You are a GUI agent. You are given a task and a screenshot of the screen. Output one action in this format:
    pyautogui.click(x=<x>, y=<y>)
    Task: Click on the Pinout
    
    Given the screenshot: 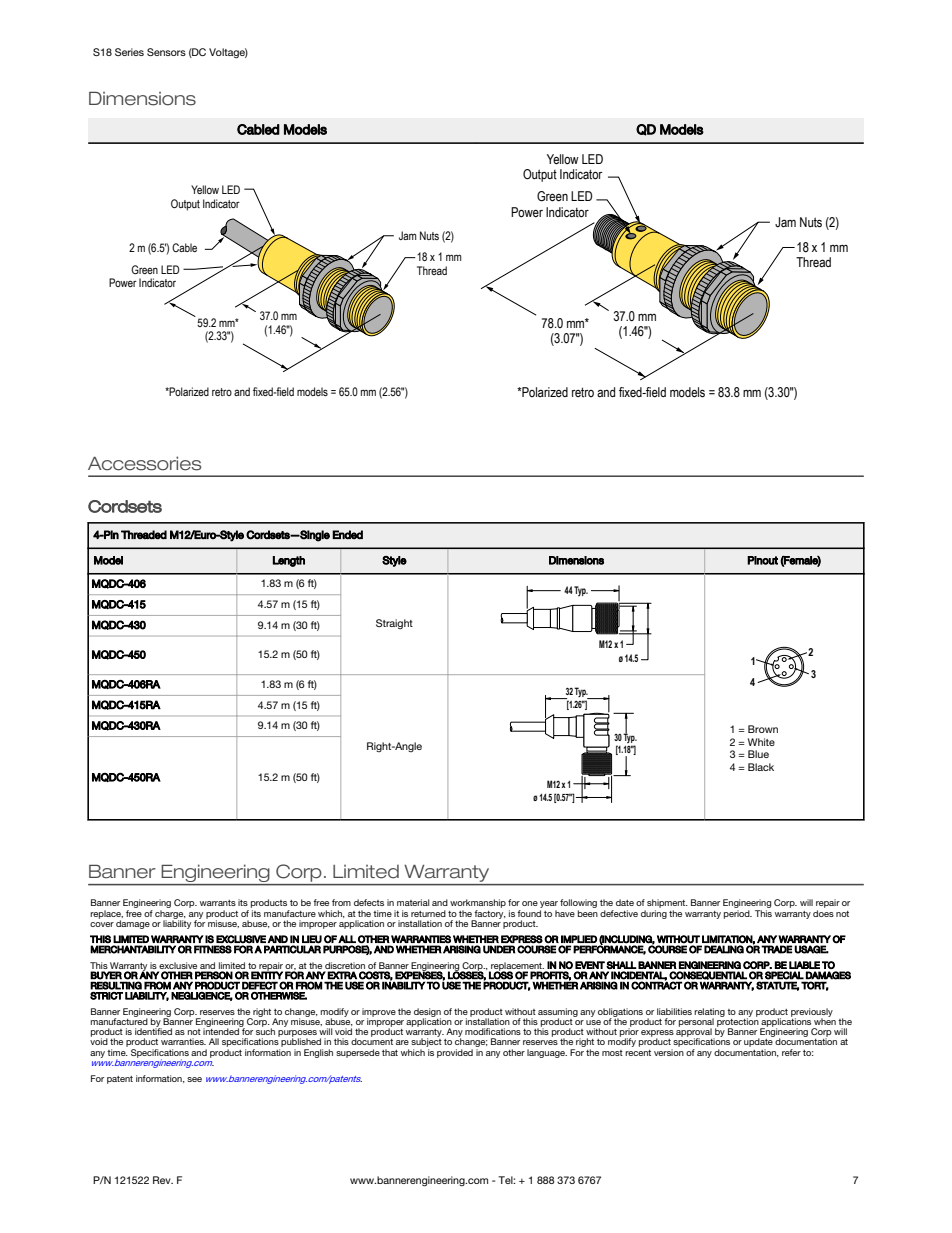 What is the action you would take?
    pyautogui.click(x=762, y=560)
